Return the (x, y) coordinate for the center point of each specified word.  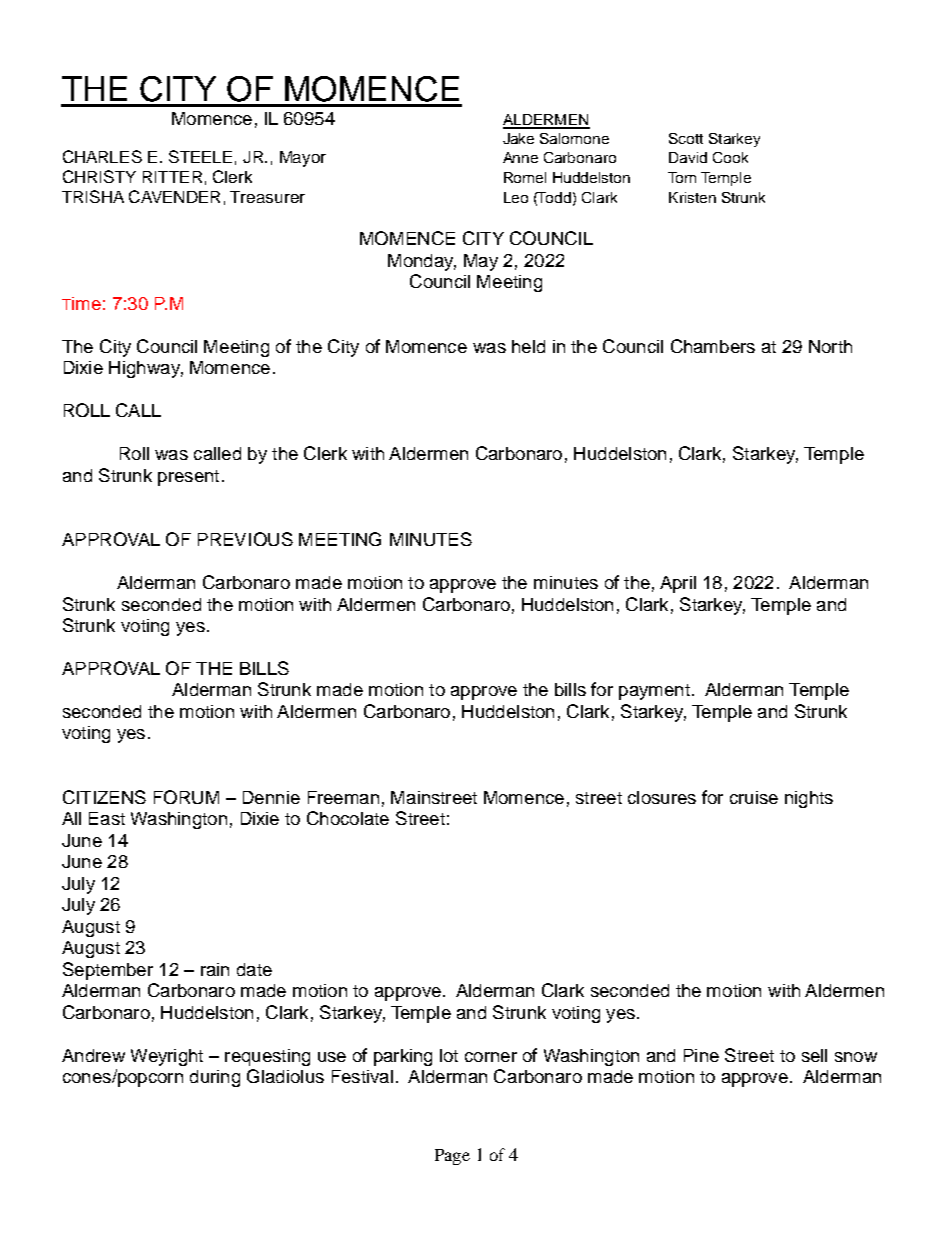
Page (452, 1157)
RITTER (172, 177)
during (215, 1078)
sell (814, 1055)
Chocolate (348, 818)
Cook (730, 157)
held (528, 346)
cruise (754, 797)
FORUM (186, 797)
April (678, 584)
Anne (520, 157)
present (188, 478)
